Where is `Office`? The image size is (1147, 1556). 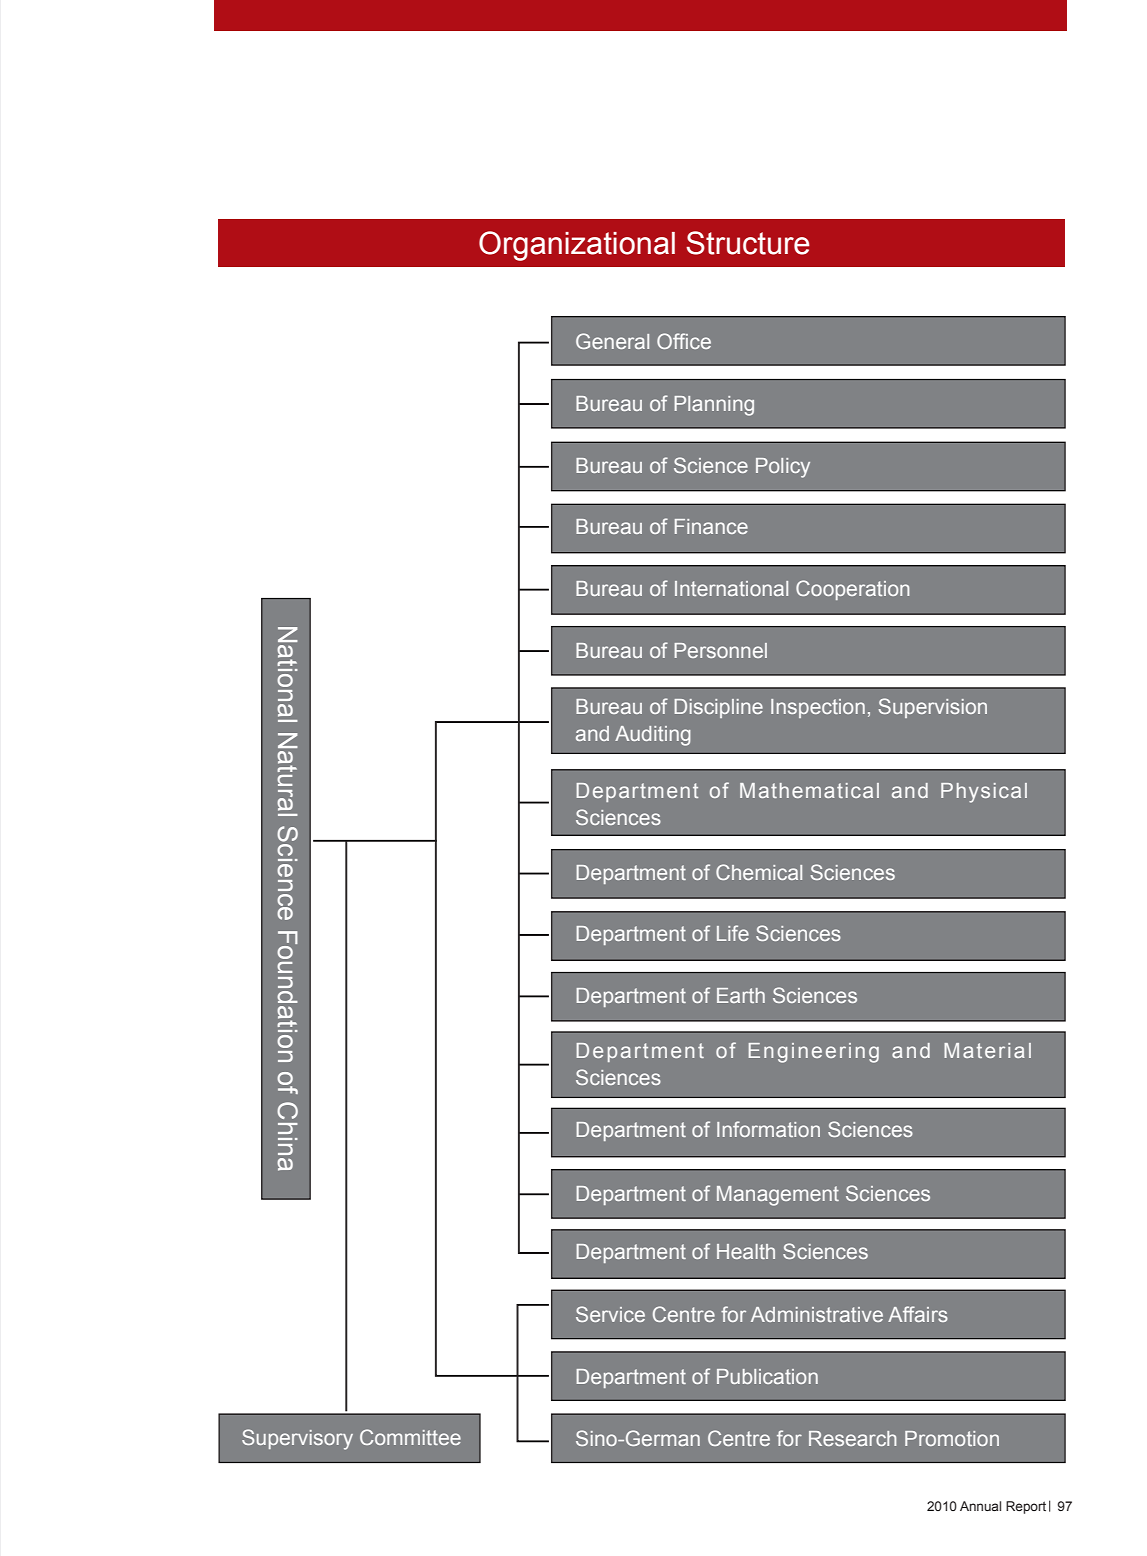 Office is located at coordinates (684, 341).
